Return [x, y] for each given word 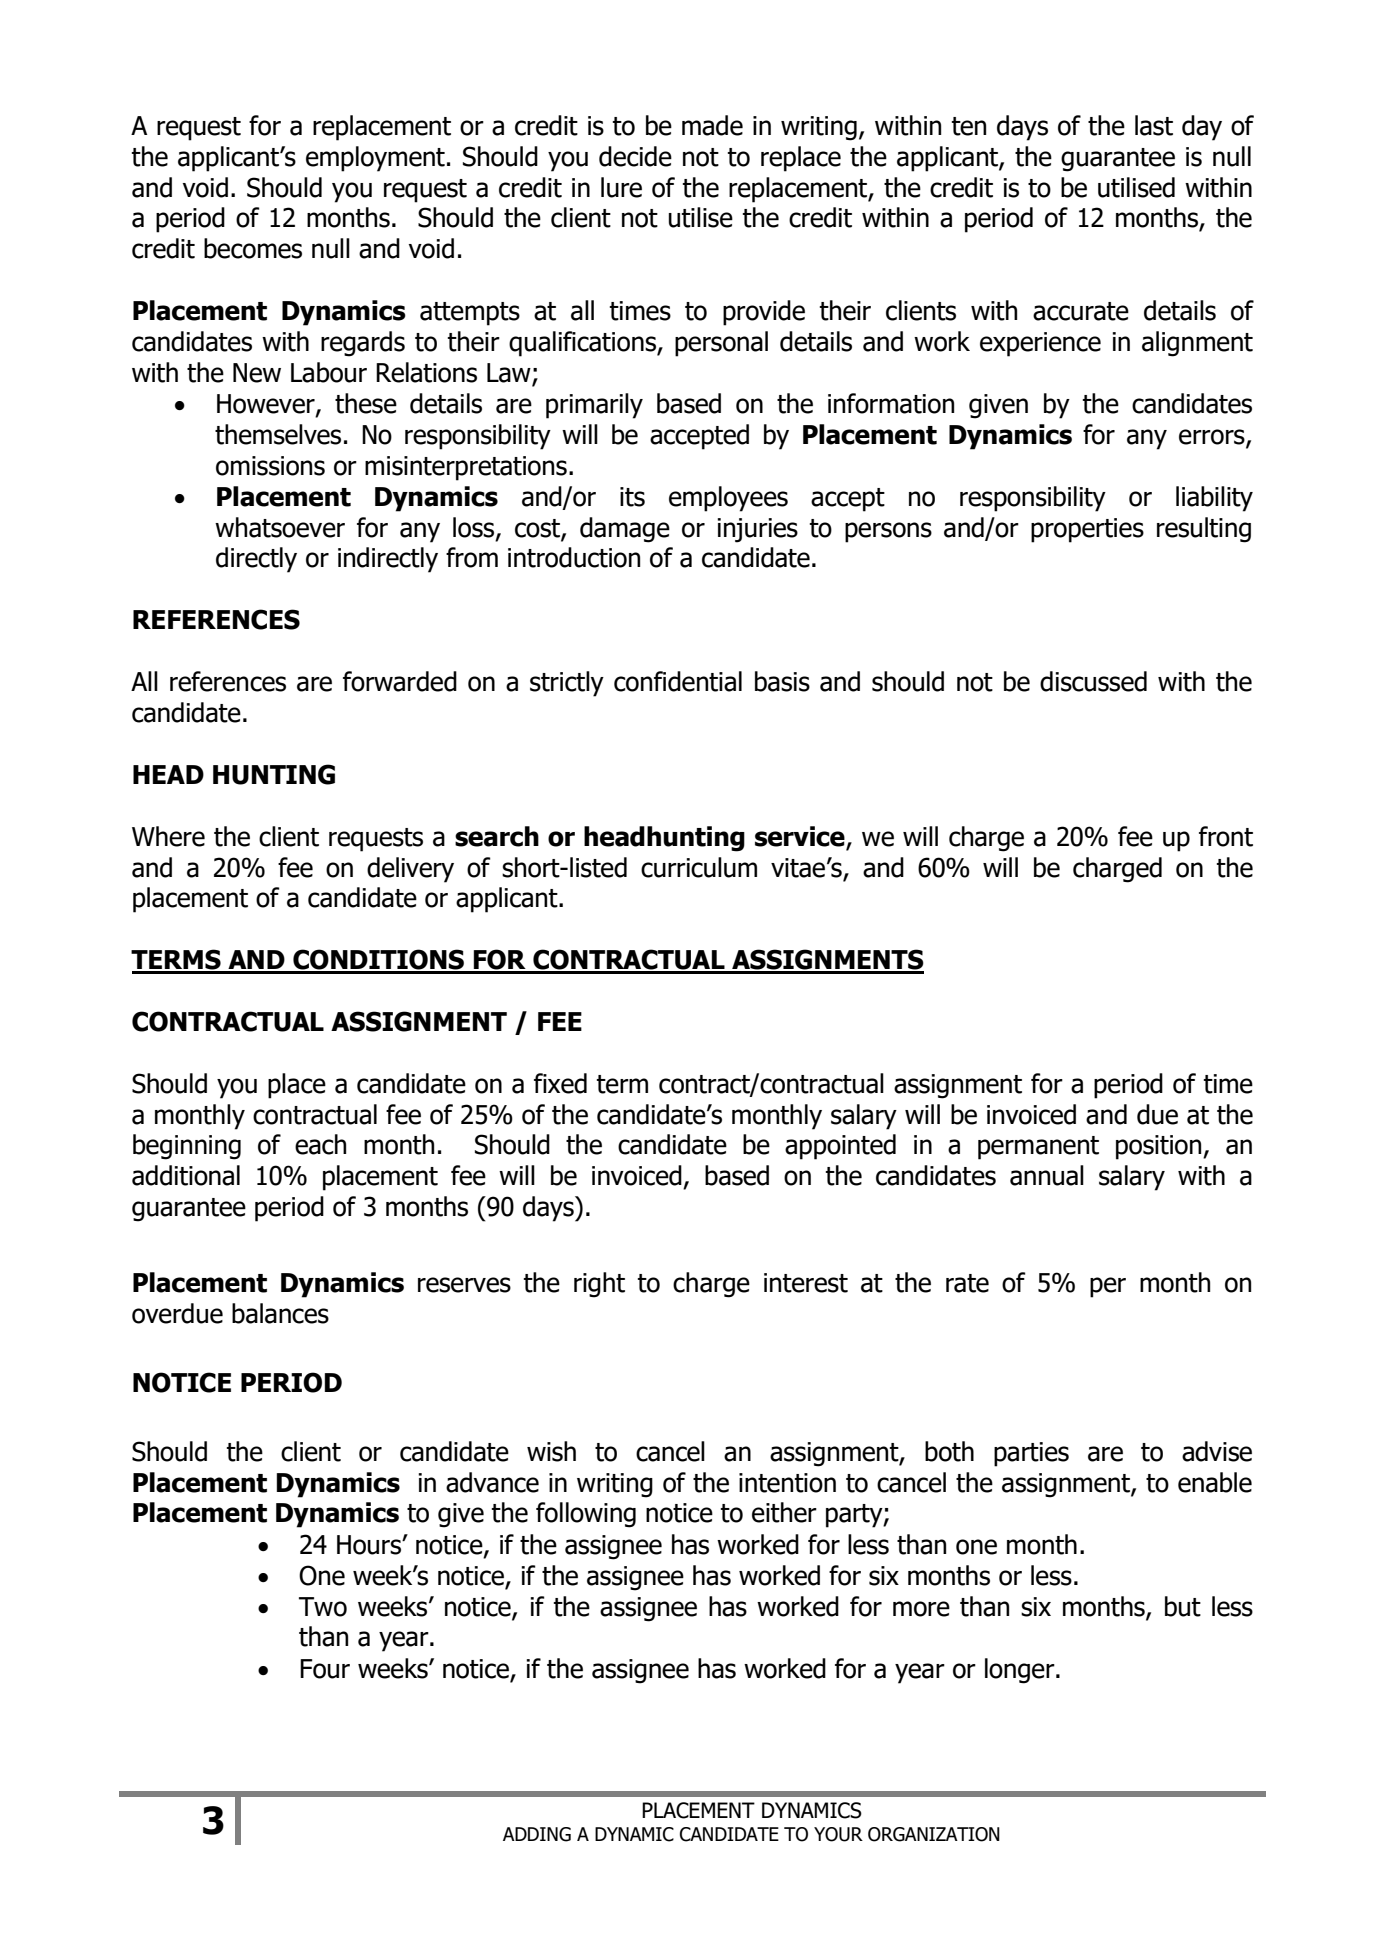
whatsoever [280, 527]
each [320, 1144]
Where [168, 836]
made [712, 125]
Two [323, 1607]
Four [325, 1669]
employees [728, 499]
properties [1087, 530]
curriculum [699, 867]
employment [375, 159]
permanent [1038, 1148]
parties [1031, 1454]
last [1154, 125]
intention [787, 1483]
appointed [840, 1147]
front [1226, 836]
